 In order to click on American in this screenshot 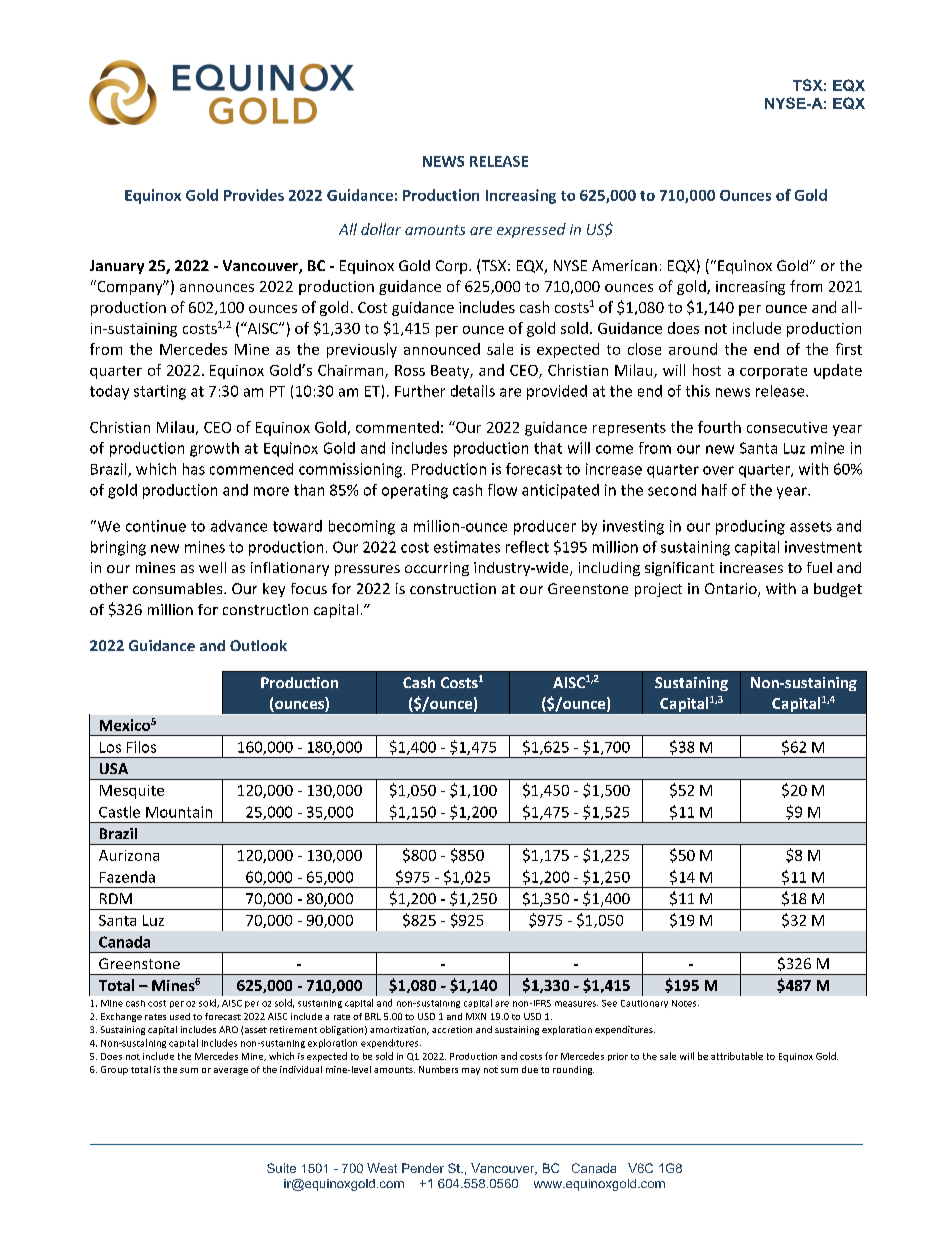, I will do `click(624, 265)`.
